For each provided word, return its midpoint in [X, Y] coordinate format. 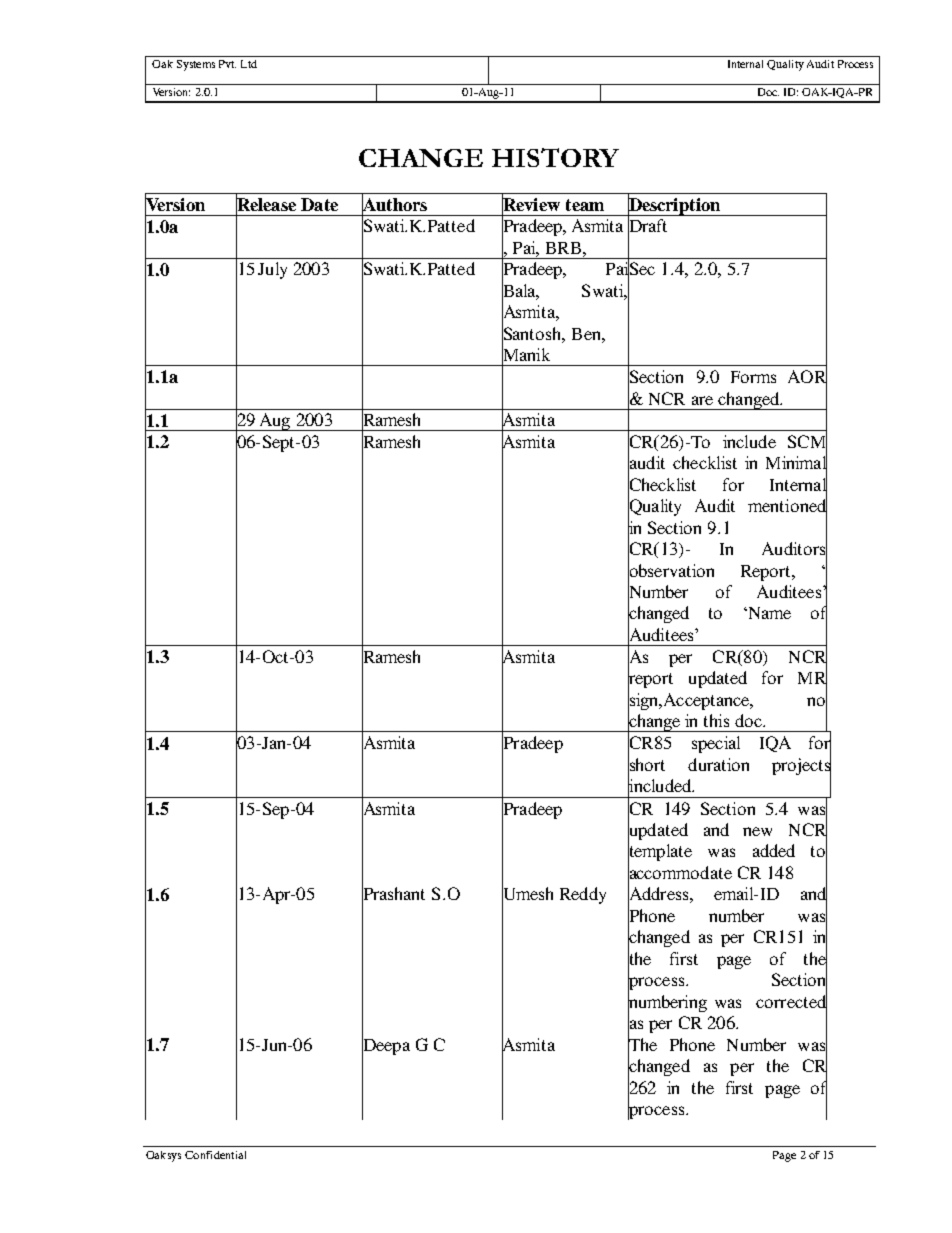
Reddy [583, 895]
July [272, 270]
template [660, 853]
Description [674, 206]
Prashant [393, 894]
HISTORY [555, 157]
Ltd [249, 64]
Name [768, 613]
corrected [791, 1001]
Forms [753, 377]
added [774, 850]
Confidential [215, 1155]
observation [671, 570]
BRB [563, 248]
